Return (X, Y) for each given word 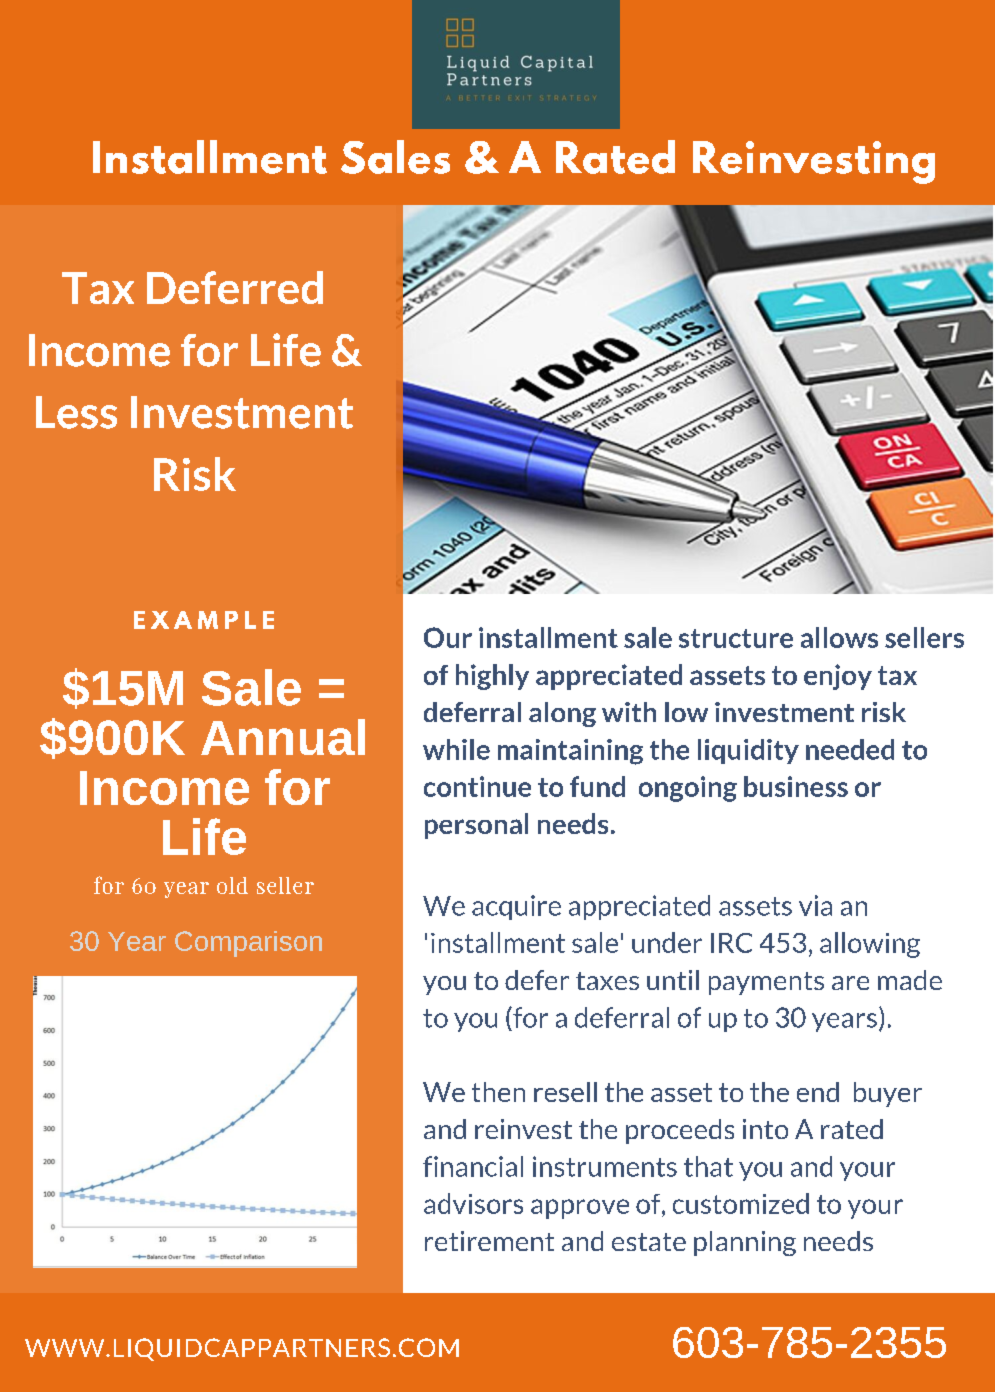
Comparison (248, 944)
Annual (283, 737)
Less (76, 412)
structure (736, 638)
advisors (473, 1203)
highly (492, 677)
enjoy (838, 677)
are (850, 983)
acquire (516, 907)
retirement (489, 1241)
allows (839, 637)
